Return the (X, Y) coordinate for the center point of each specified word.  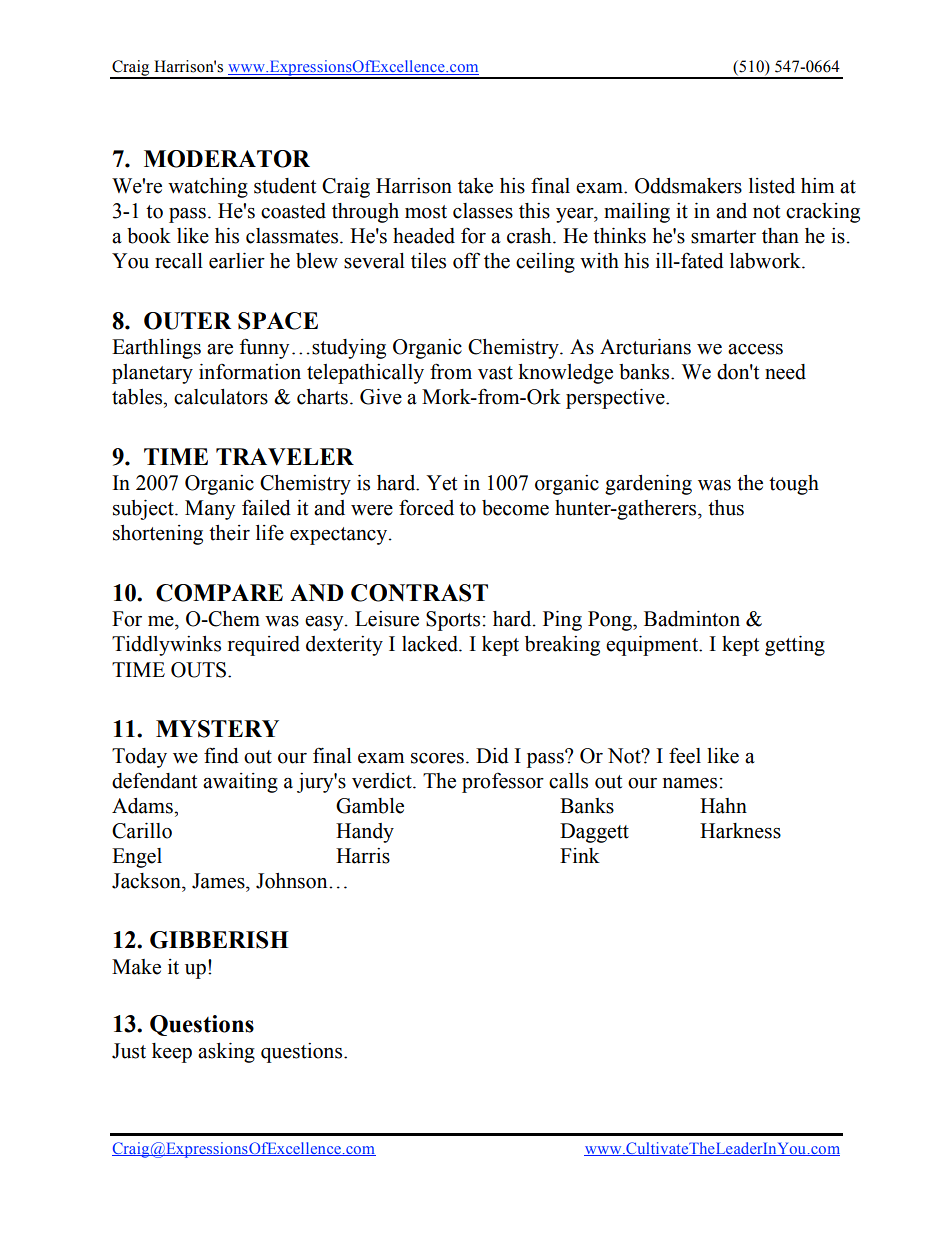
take (475, 186)
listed (772, 186)
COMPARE (219, 593)
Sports (453, 621)
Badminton (692, 619)
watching (208, 188)
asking (226, 1053)
